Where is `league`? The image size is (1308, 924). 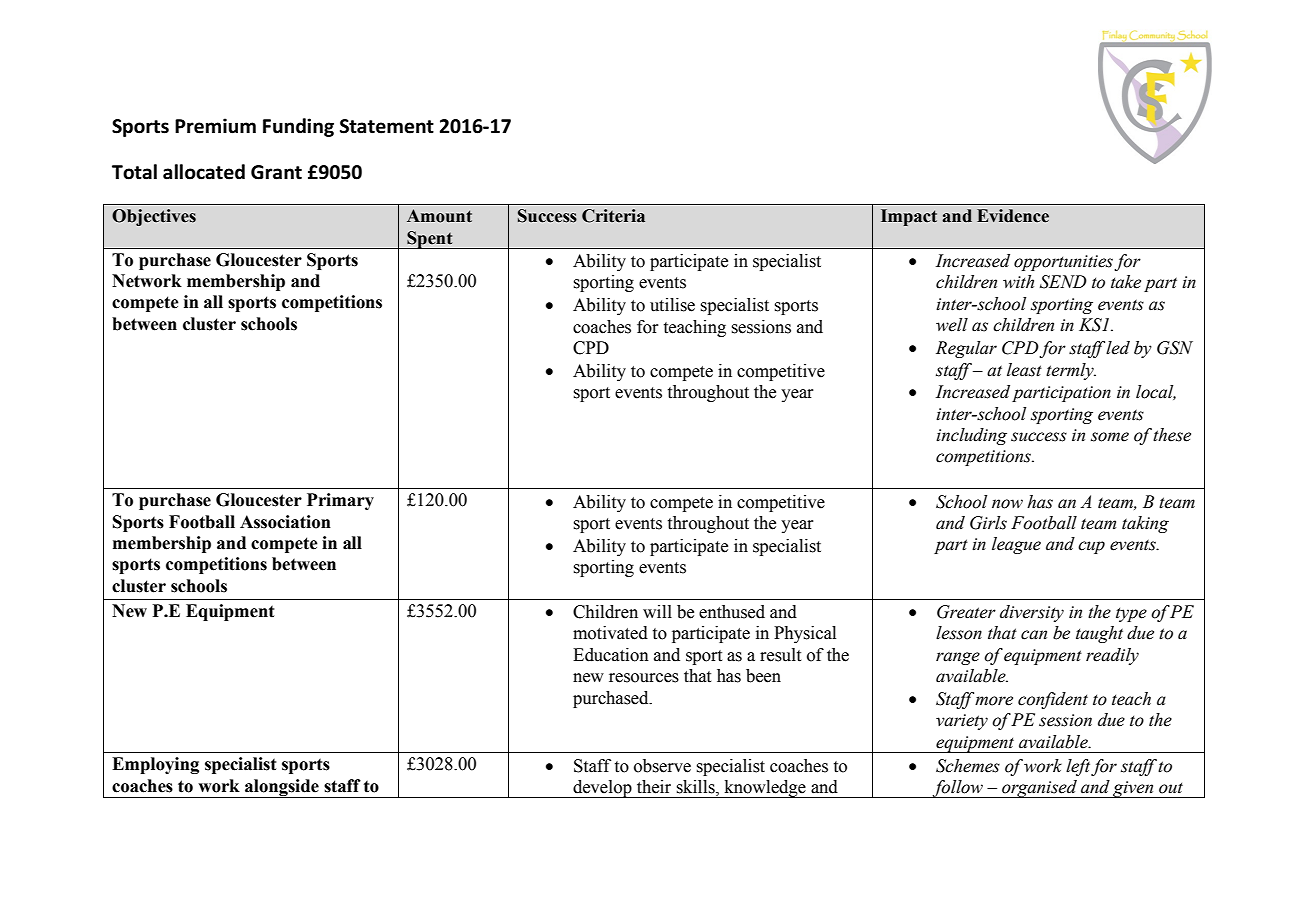
league is located at coordinates (1016, 545).
